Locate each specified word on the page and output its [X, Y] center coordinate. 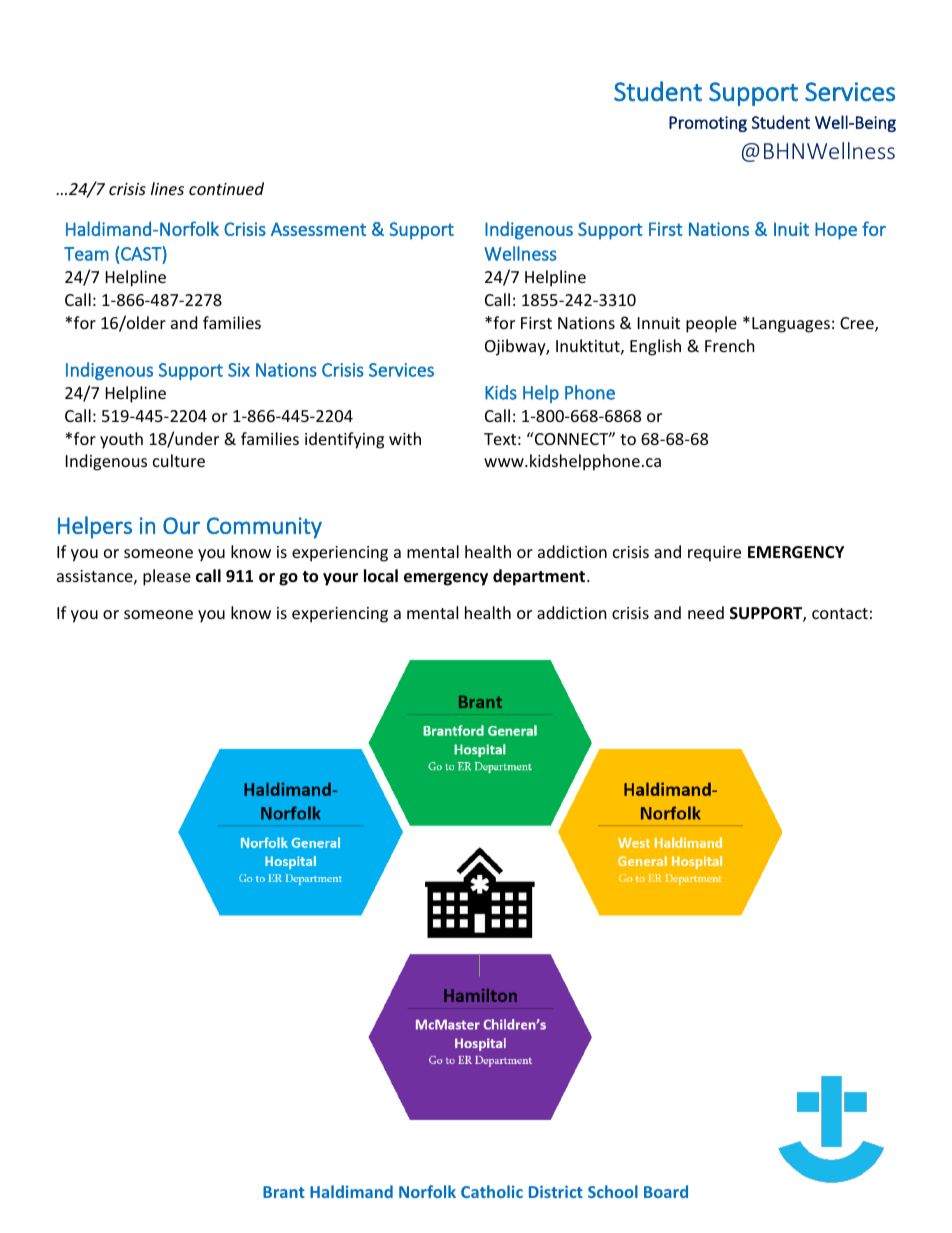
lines [167, 188]
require [714, 554]
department [540, 577]
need [706, 612]
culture [179, 460]
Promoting [708, 124]
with [405, 438]
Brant [284, 1192]
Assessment [318, 229]
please [167, 577]
